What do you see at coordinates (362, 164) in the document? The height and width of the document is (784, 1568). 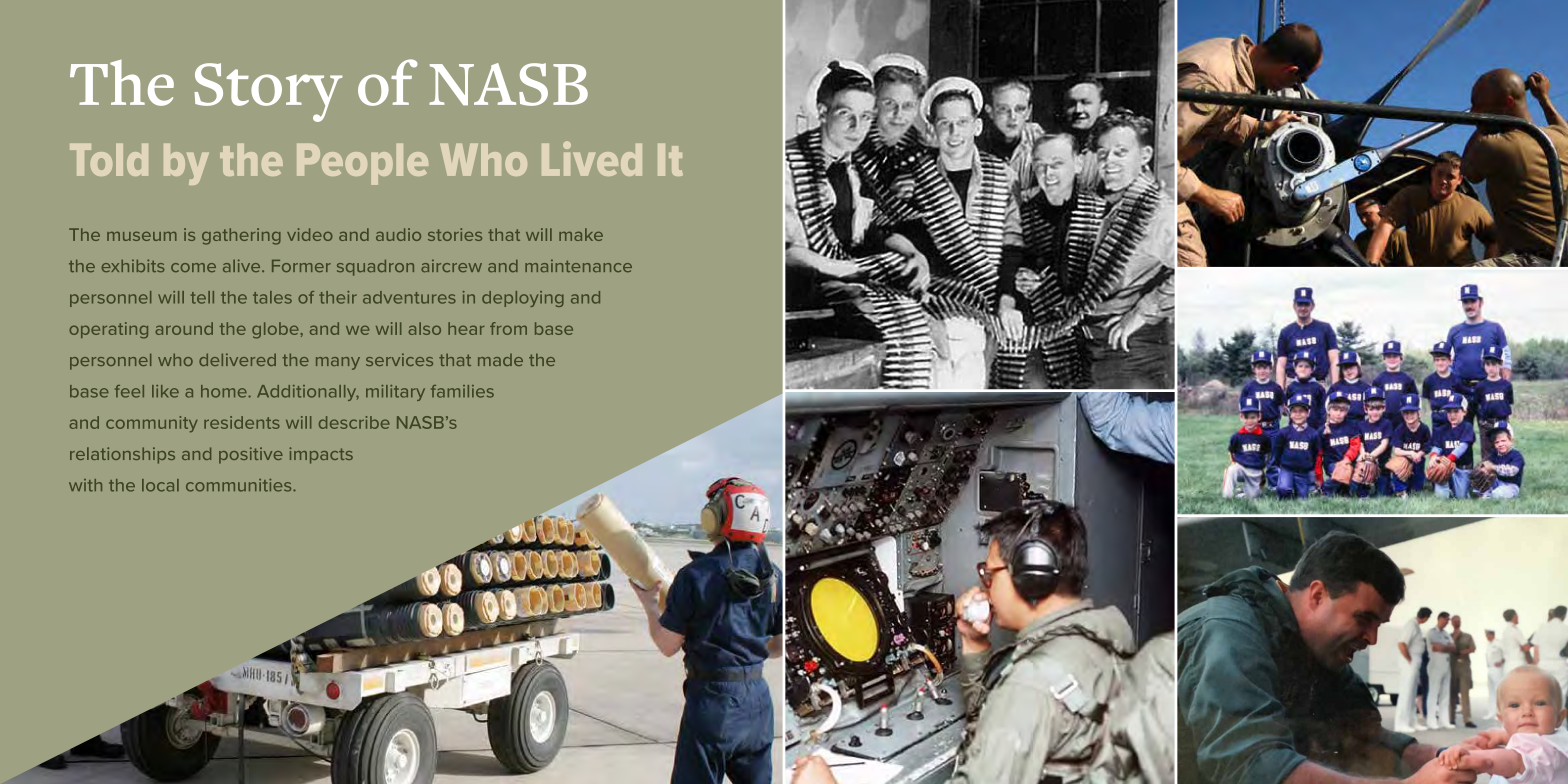 I see `People` at bounding box center [362, 164].
